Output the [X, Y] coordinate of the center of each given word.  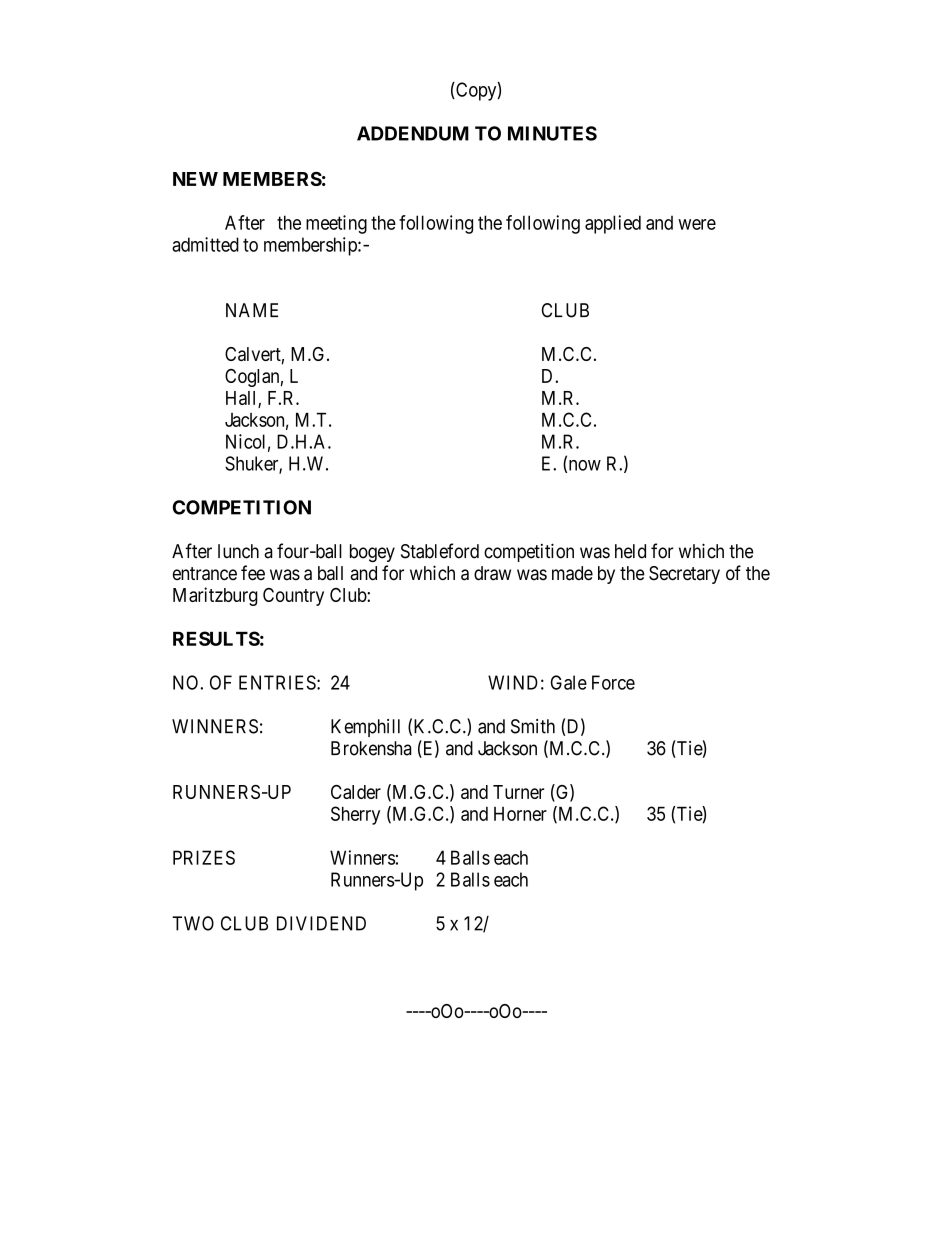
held [630, 551]
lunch [238, 551]
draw [492, 573]
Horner [520, 814]
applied [613, 224]
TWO [193, 923]
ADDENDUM [413, 133]
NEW [195, 179]
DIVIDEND [321, 923]
